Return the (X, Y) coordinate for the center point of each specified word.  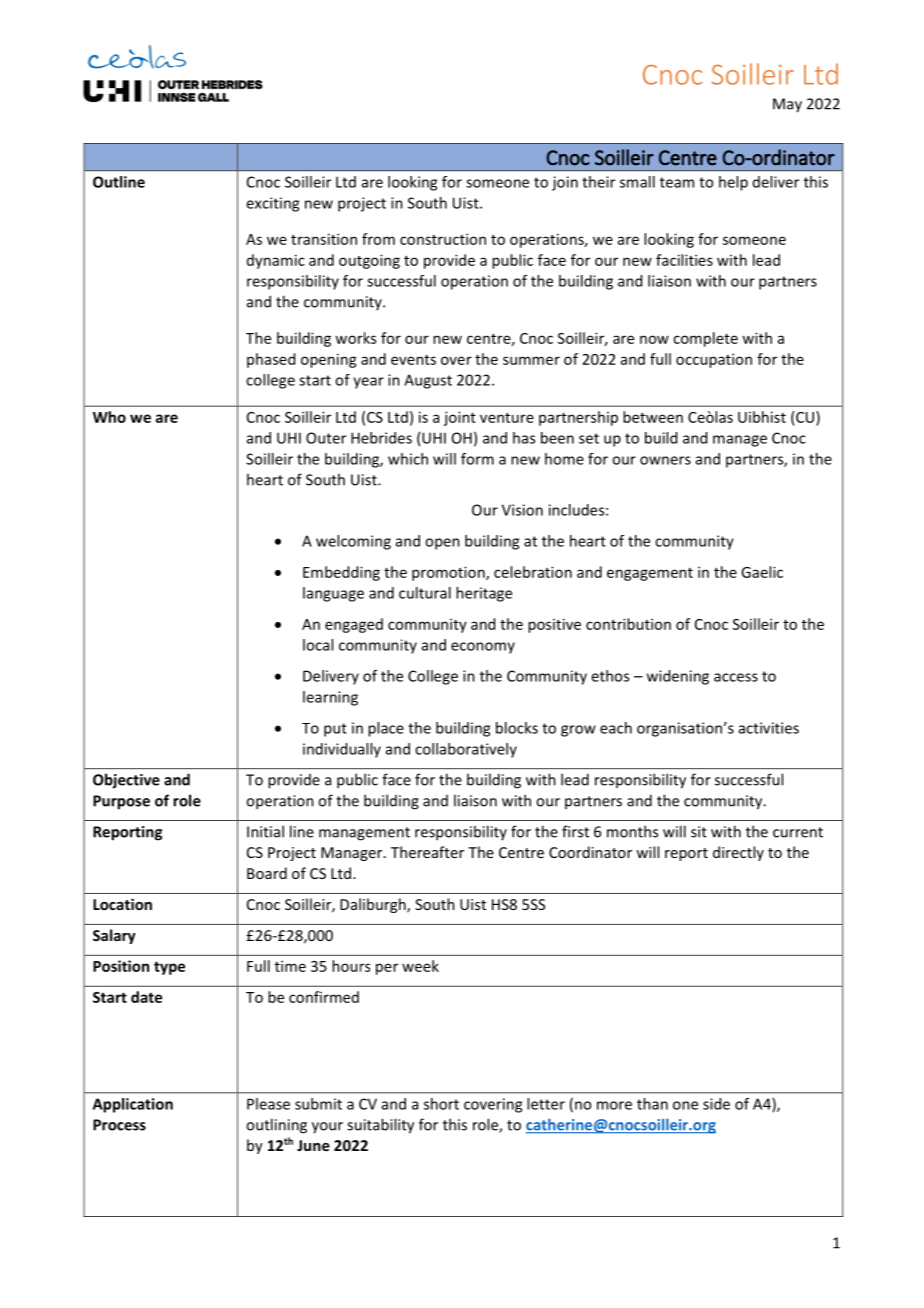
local (318, 645)
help (733, 183)
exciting (272, 204)
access (736, 677)
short (441, 1104)
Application (133, 1105)
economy (483, 648)
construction (443, 239)
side (716, 1104)
